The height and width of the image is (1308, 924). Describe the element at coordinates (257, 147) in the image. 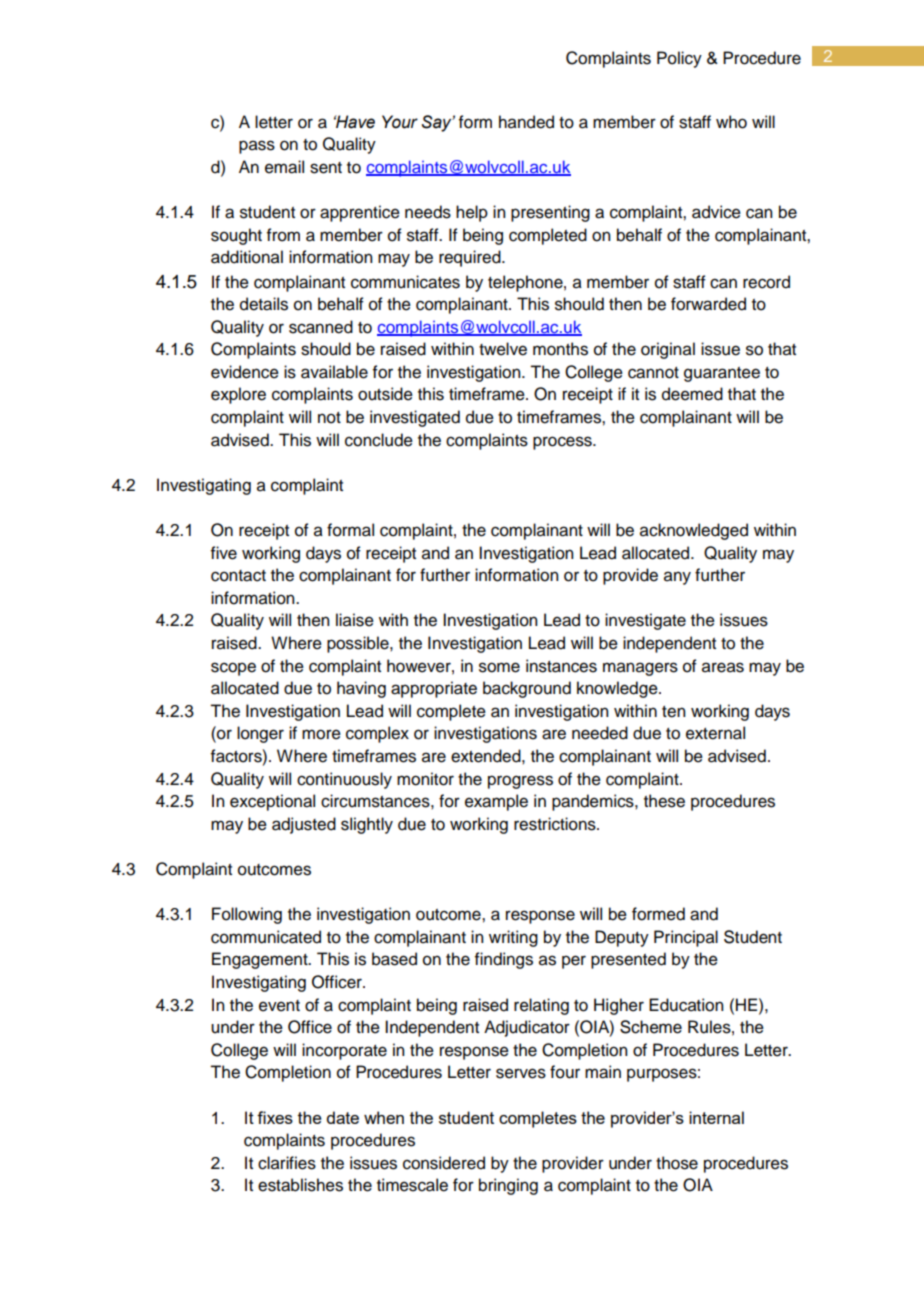

I see `pass` at that location.
